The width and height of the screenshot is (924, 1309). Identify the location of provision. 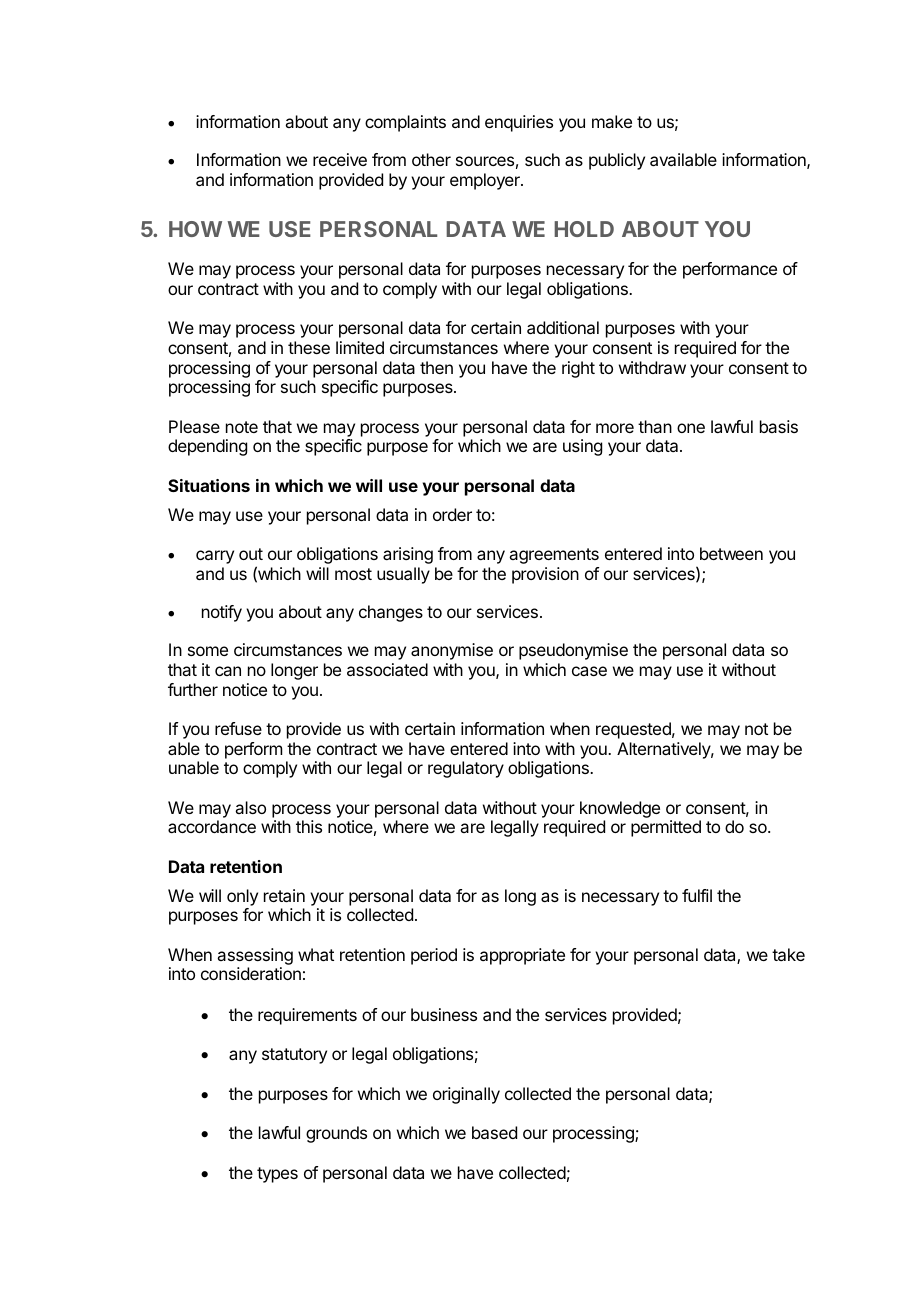
(545, 575).
